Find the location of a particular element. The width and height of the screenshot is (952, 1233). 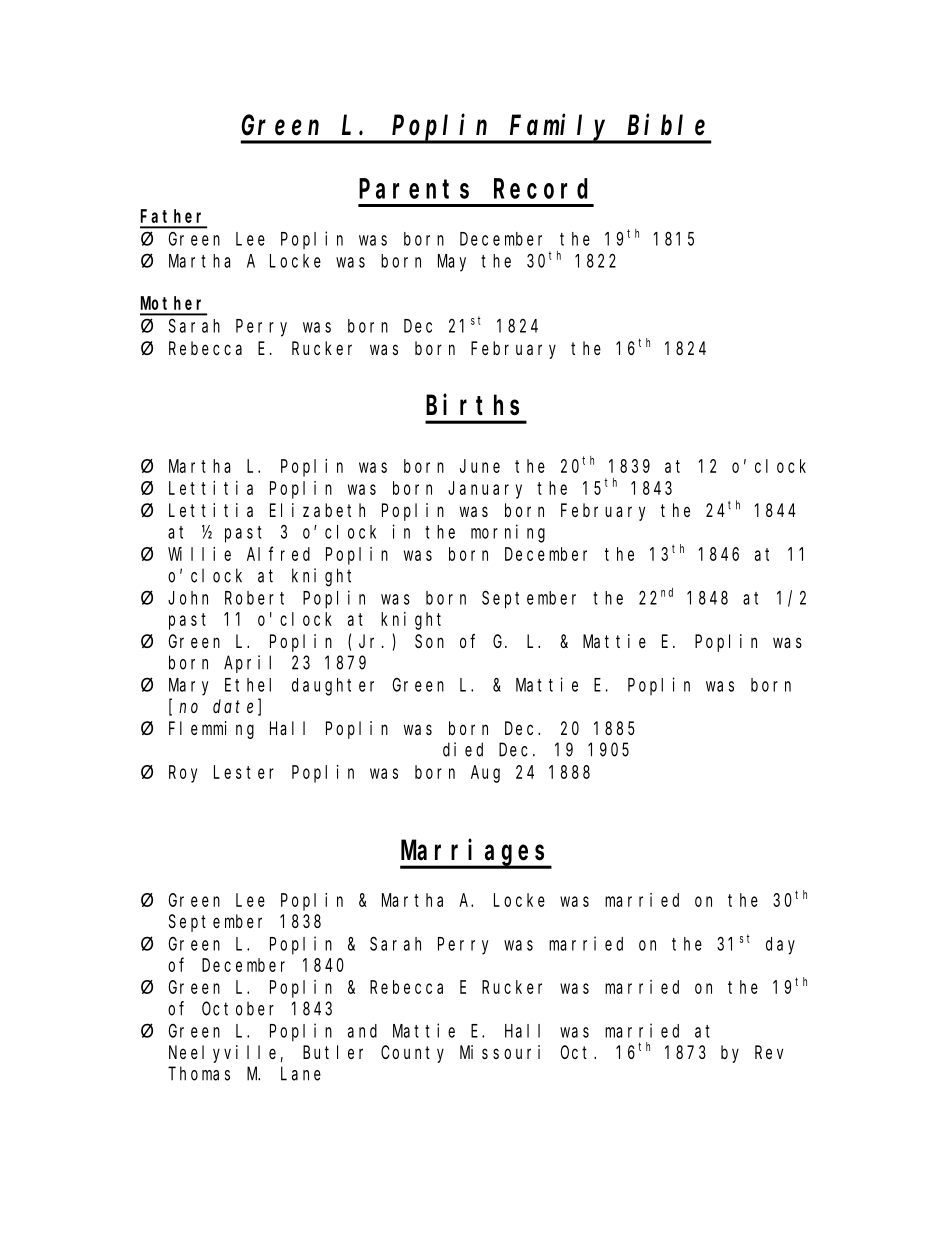

Son is located at coordinates (429, 641).
